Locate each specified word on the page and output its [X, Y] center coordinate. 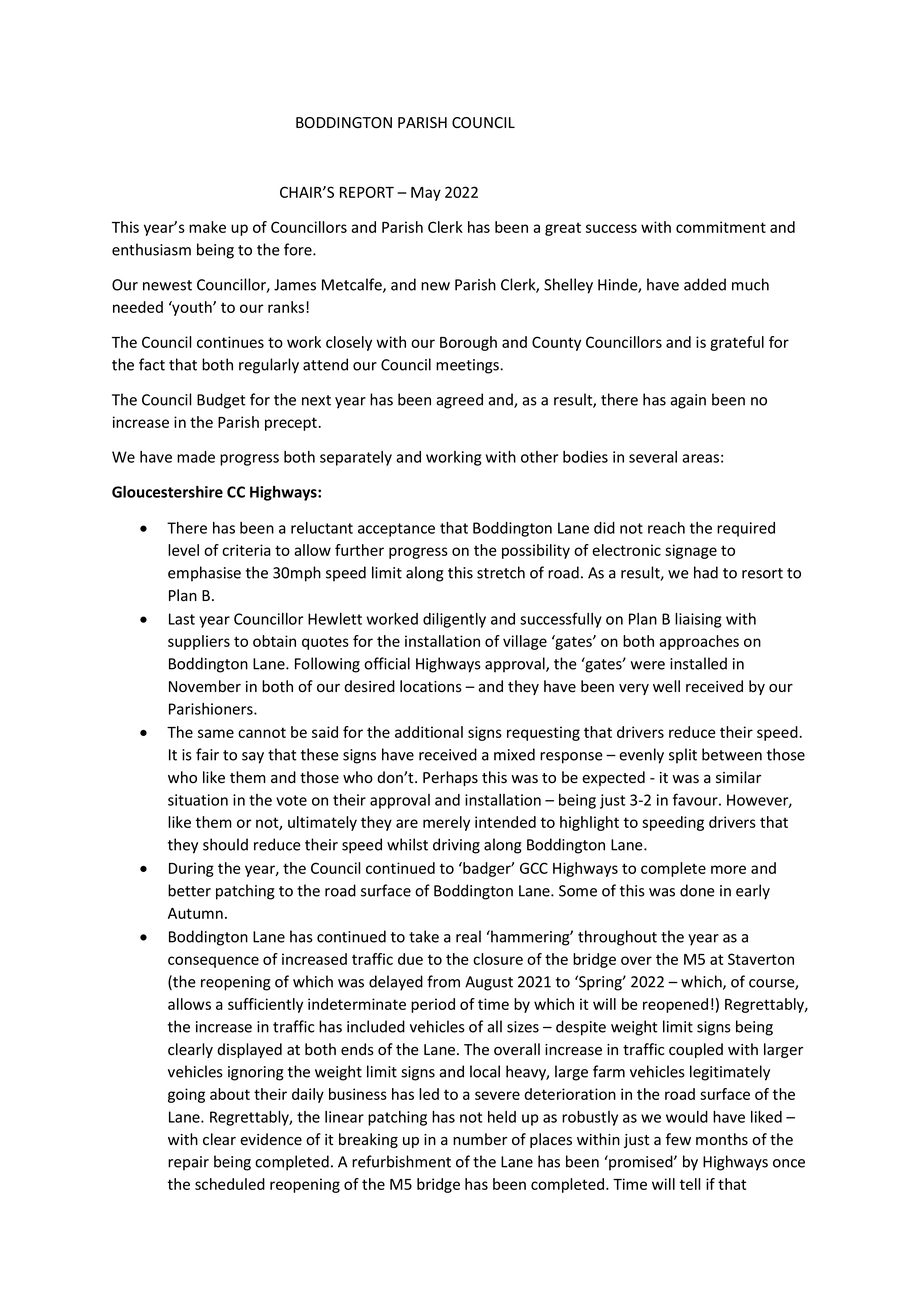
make [207, 227]
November [205, 686]
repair [188, 1163]
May [426, 194]
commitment [721, 227]
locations [431, 686]
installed [698, 663]
